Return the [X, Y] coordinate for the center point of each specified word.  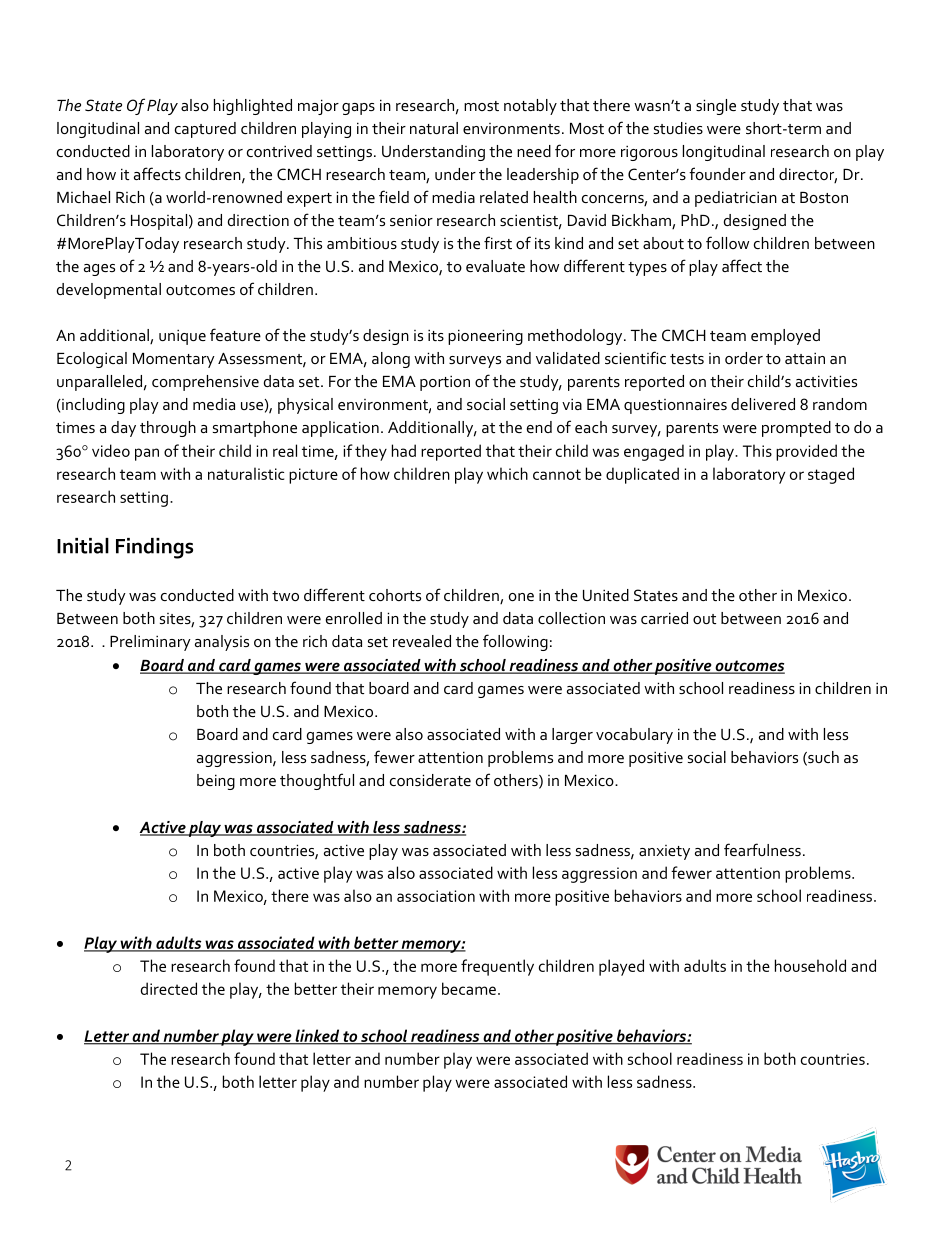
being [216, 782]
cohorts [395, 595]
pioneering [485, 337]
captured [205, 130]
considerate [430, 780]
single [716, 107]
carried [664, 618]
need [534, 151]
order [744, 358]
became [469, 988]
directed [169, 988]
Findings [154, 548]
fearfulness [762, 849]
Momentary [174, 360]
